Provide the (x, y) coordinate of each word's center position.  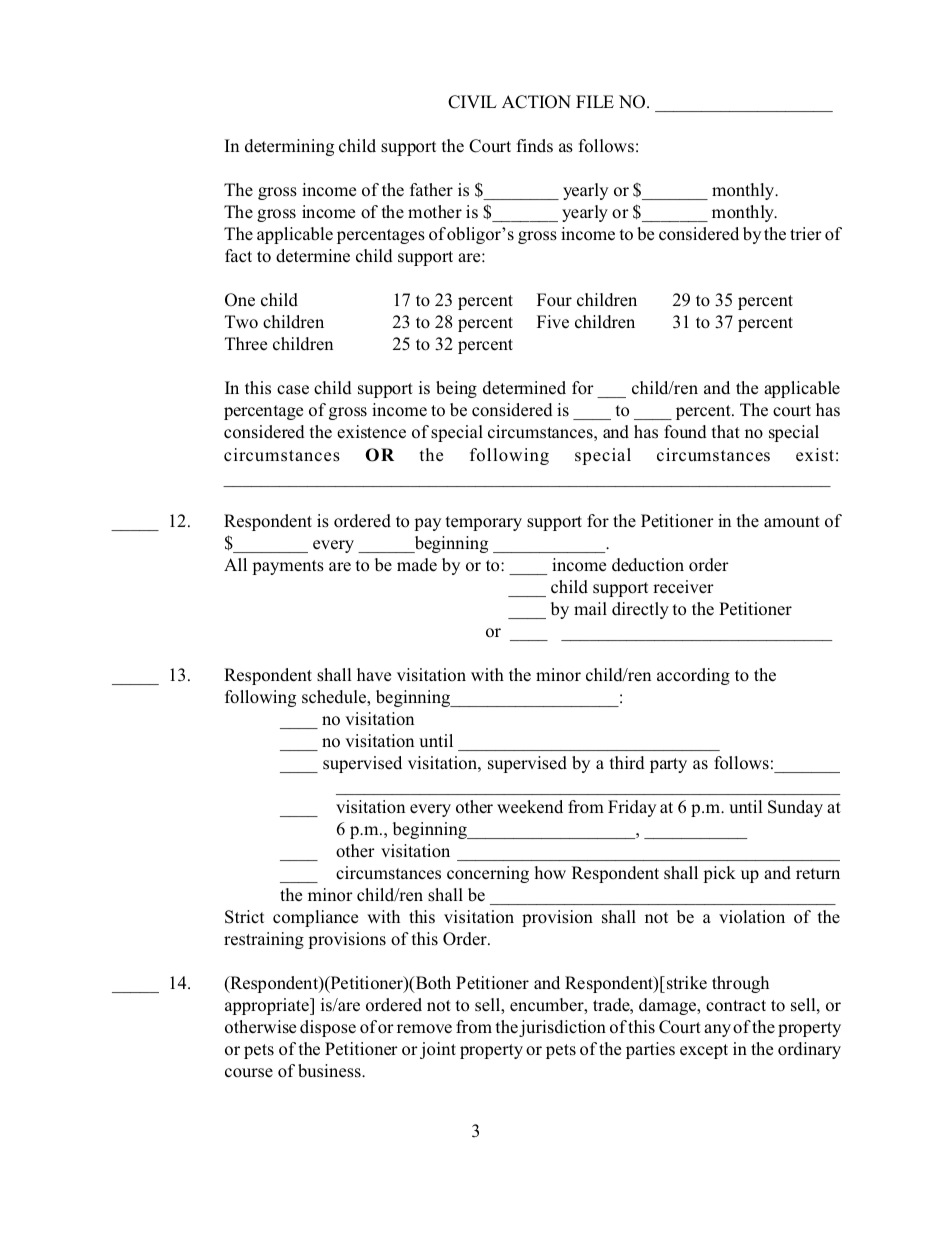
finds (535, 145)
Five (553, 322)
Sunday (795, 808)
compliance (315, 918)
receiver (683, 587)
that (726, 431)
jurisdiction (562, 1028)
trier (806, 233)
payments (288, 567)
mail (590, 608)
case (293, 390)
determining (289, 147)
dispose (328, 1028)
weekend (530, 807)
